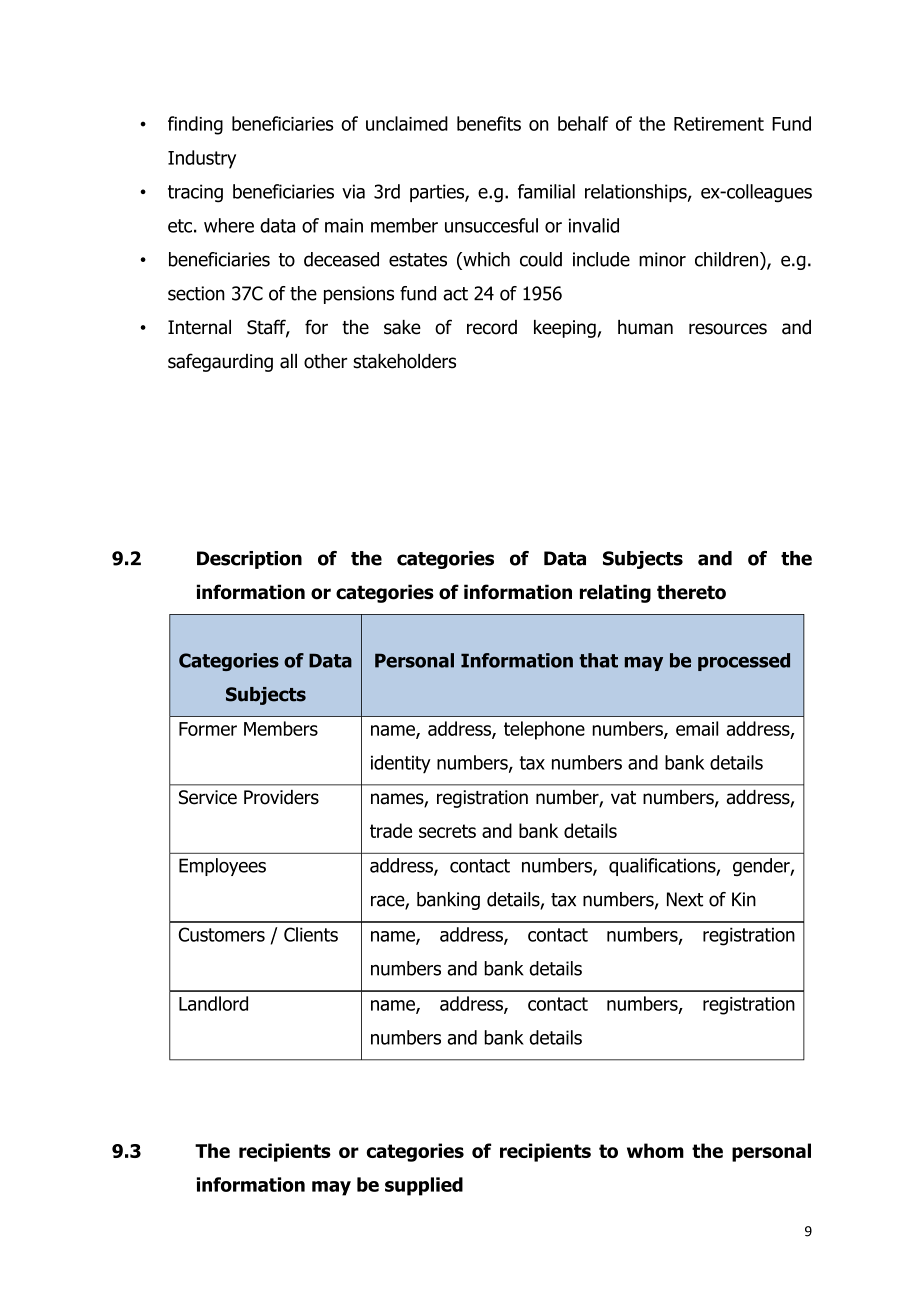 The image size is (924, 1308). What do you see at coordinates (623, 798) in the image?
I see `vat` at bounding box center [623, 798].
